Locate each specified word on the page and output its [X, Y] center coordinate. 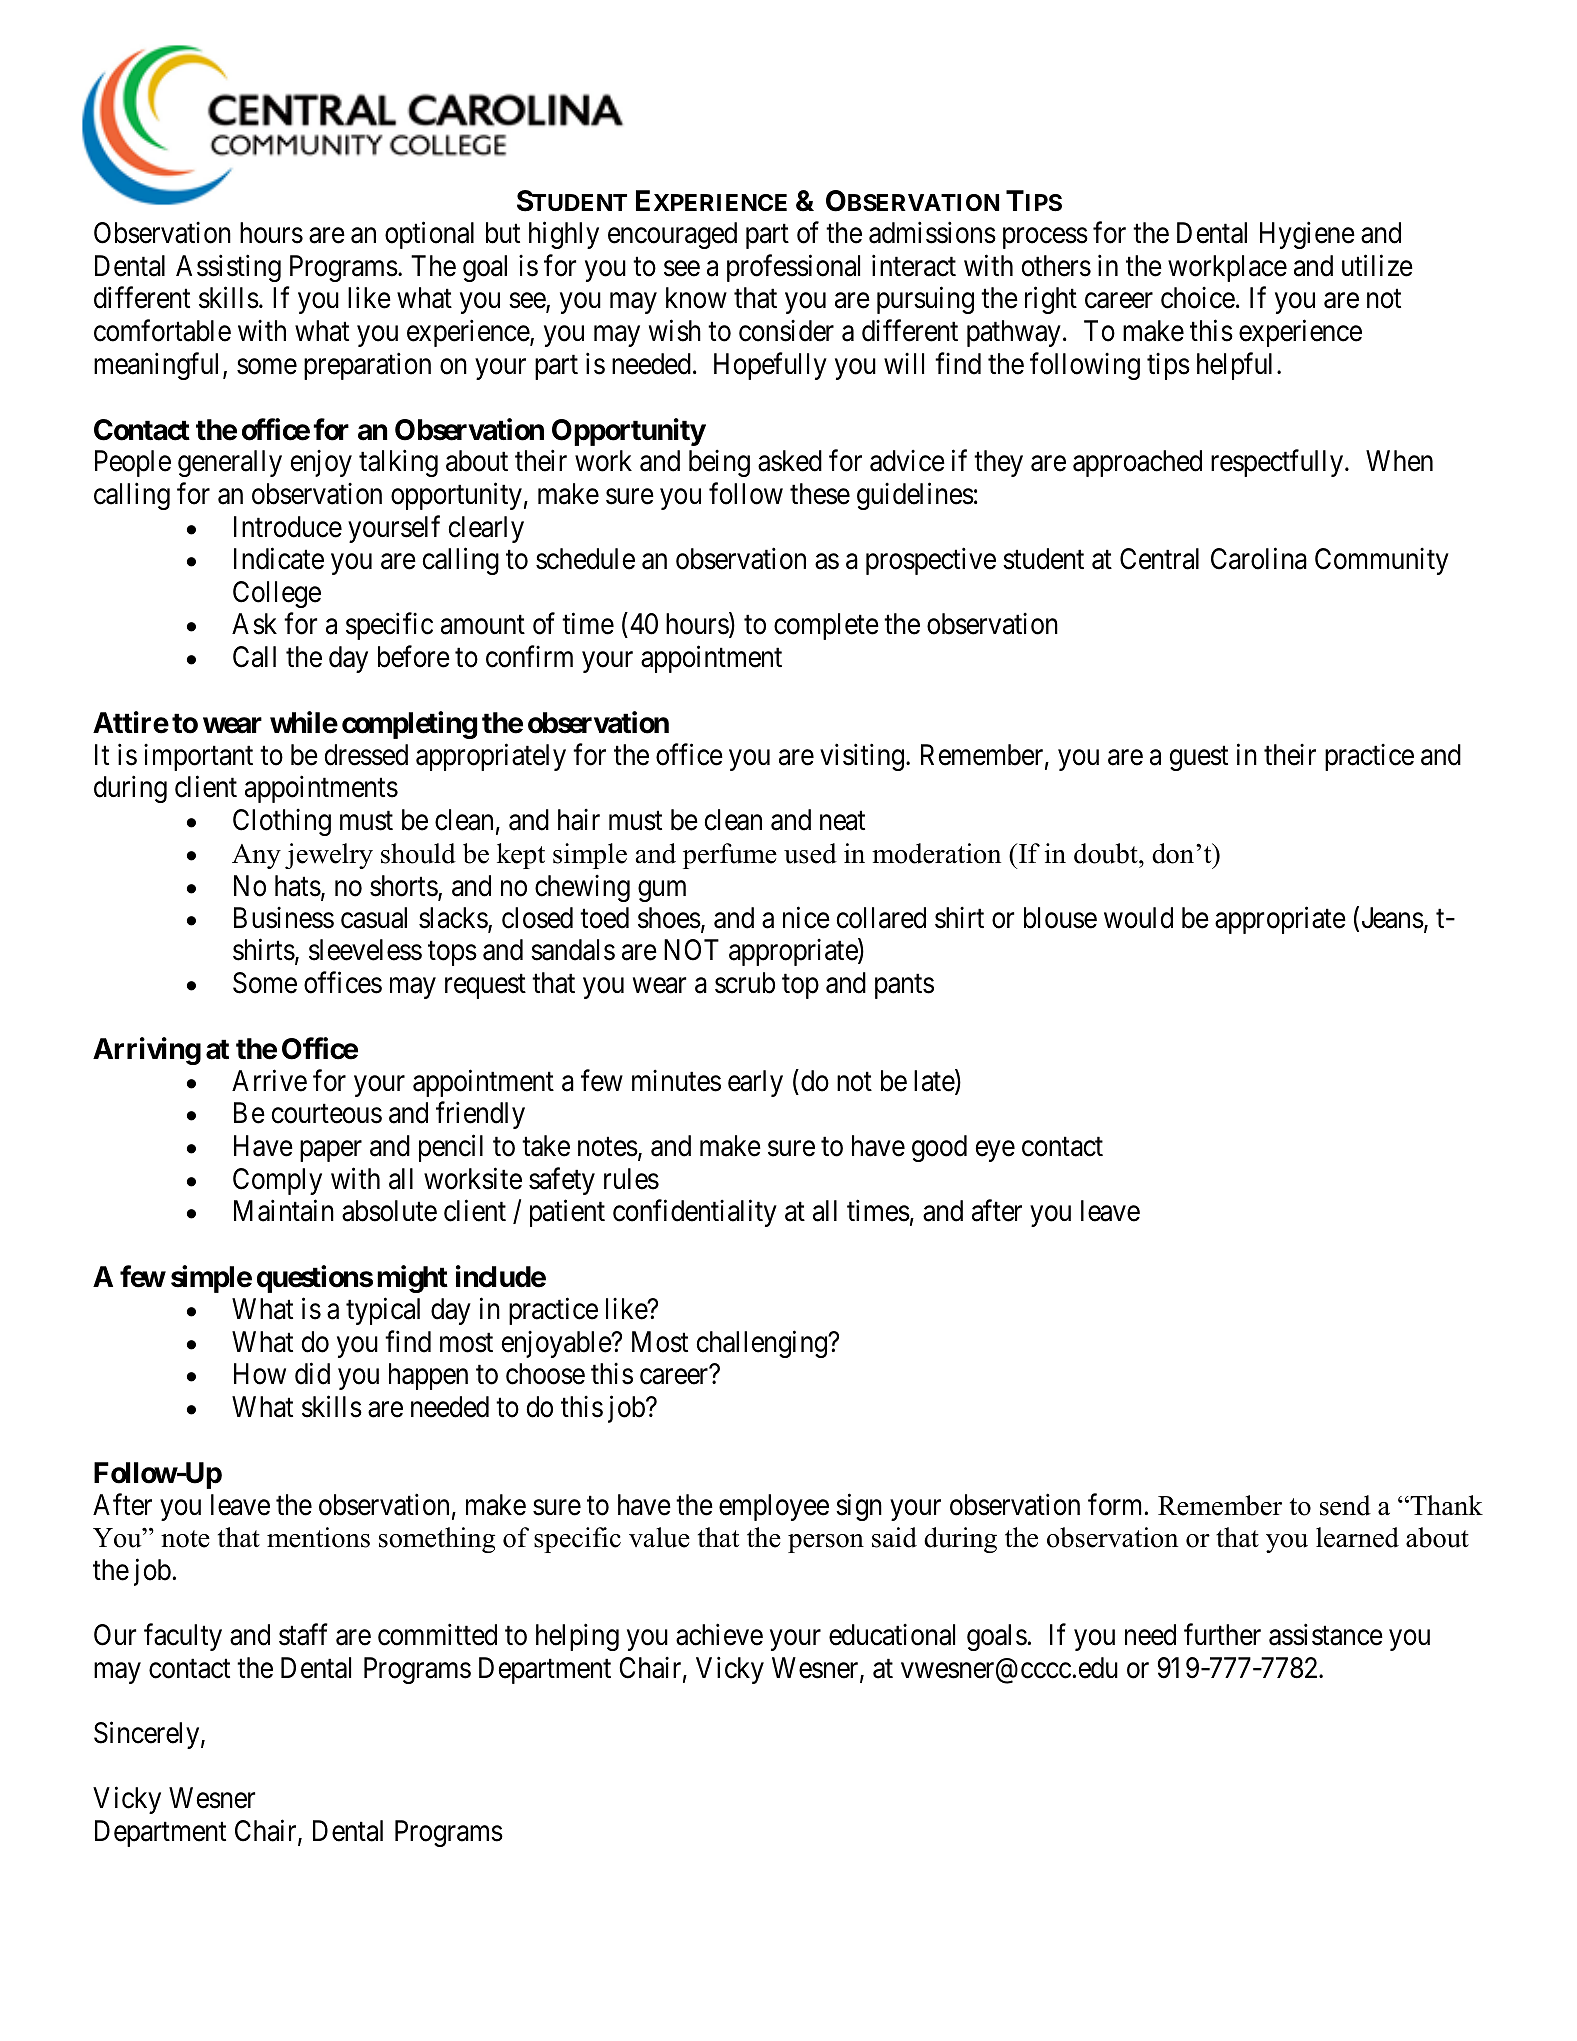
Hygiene [1307, 235]
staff [303, 1635]
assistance [1326, 1635]
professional [793, 268]
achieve [719, 1635]
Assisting [228, 268]
